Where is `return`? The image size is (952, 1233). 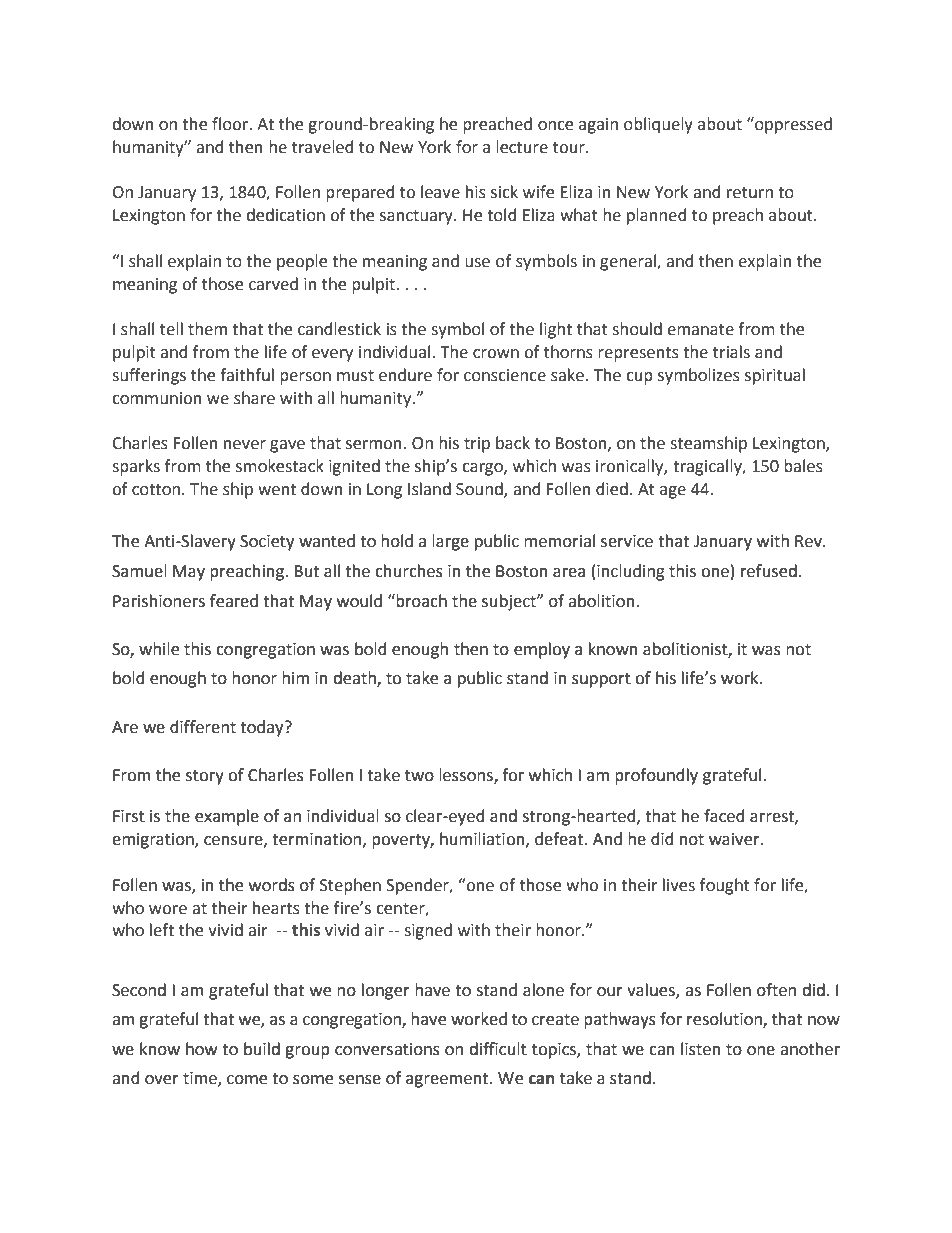
return is located at coordinates (750, 193).
